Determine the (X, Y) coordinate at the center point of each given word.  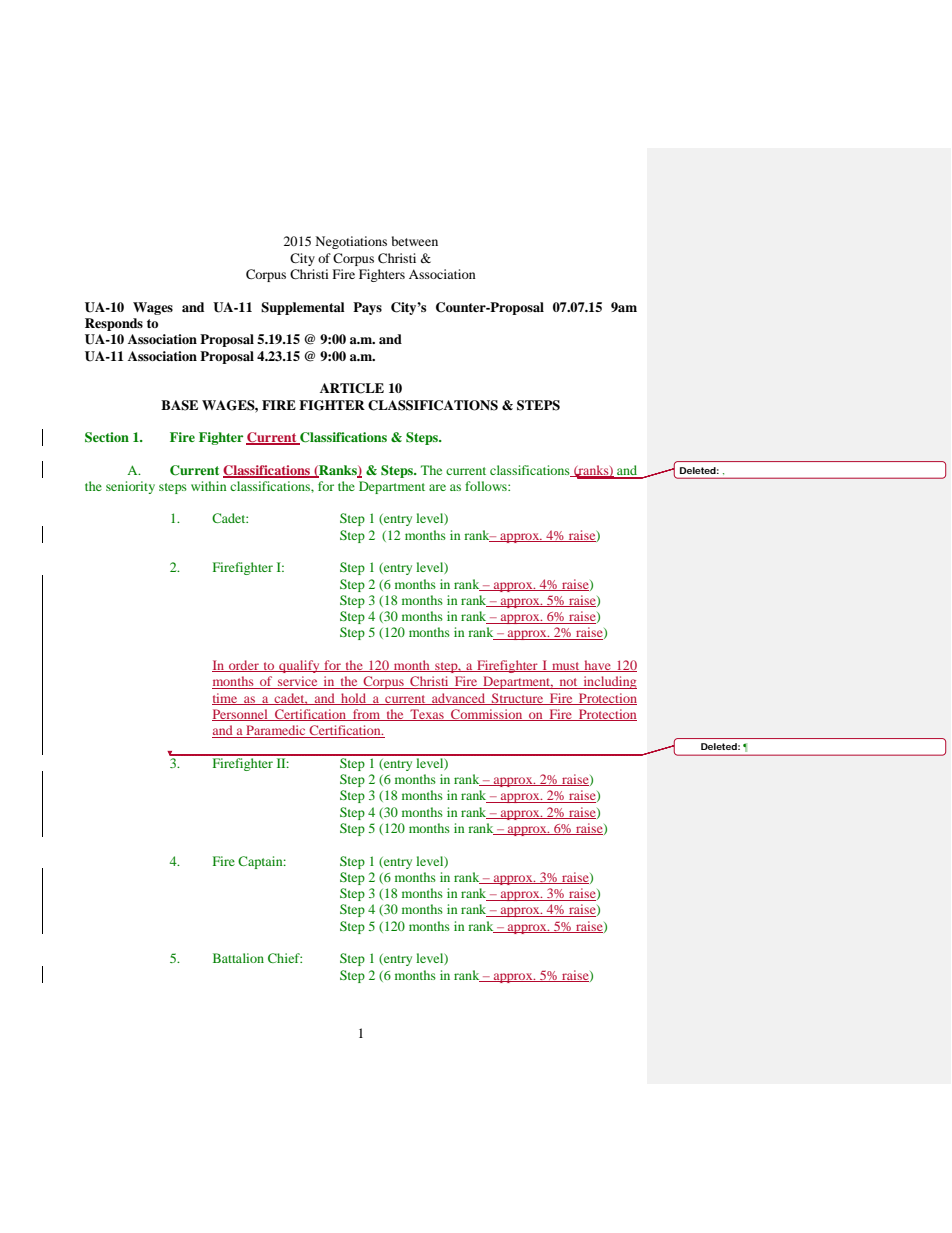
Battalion (238, 958)
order (244, 666)
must (566, 667)
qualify (299, 666)
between (415, 241)
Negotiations (351, 242)
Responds (114, 324)
